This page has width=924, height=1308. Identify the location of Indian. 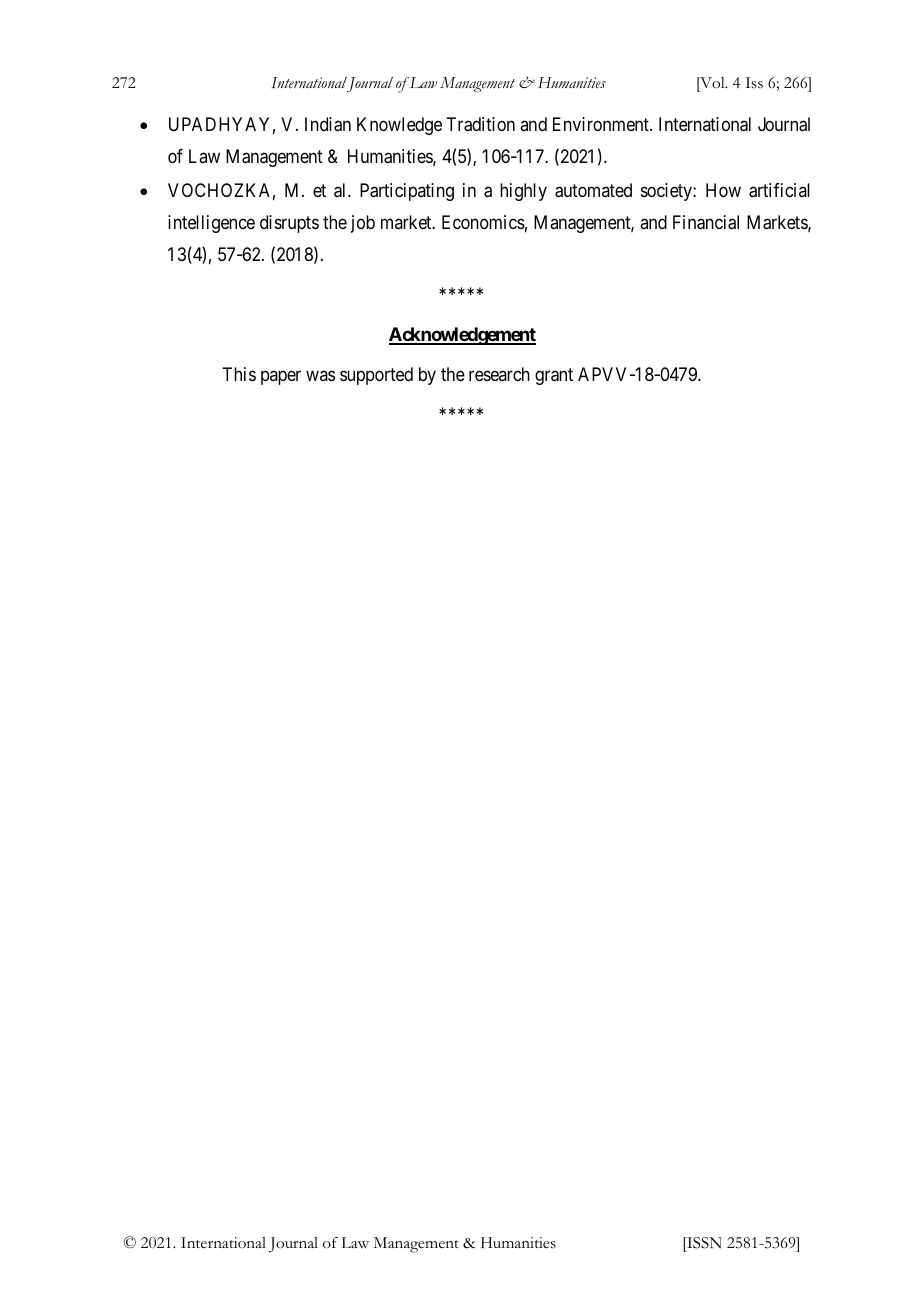
(328, 124).
